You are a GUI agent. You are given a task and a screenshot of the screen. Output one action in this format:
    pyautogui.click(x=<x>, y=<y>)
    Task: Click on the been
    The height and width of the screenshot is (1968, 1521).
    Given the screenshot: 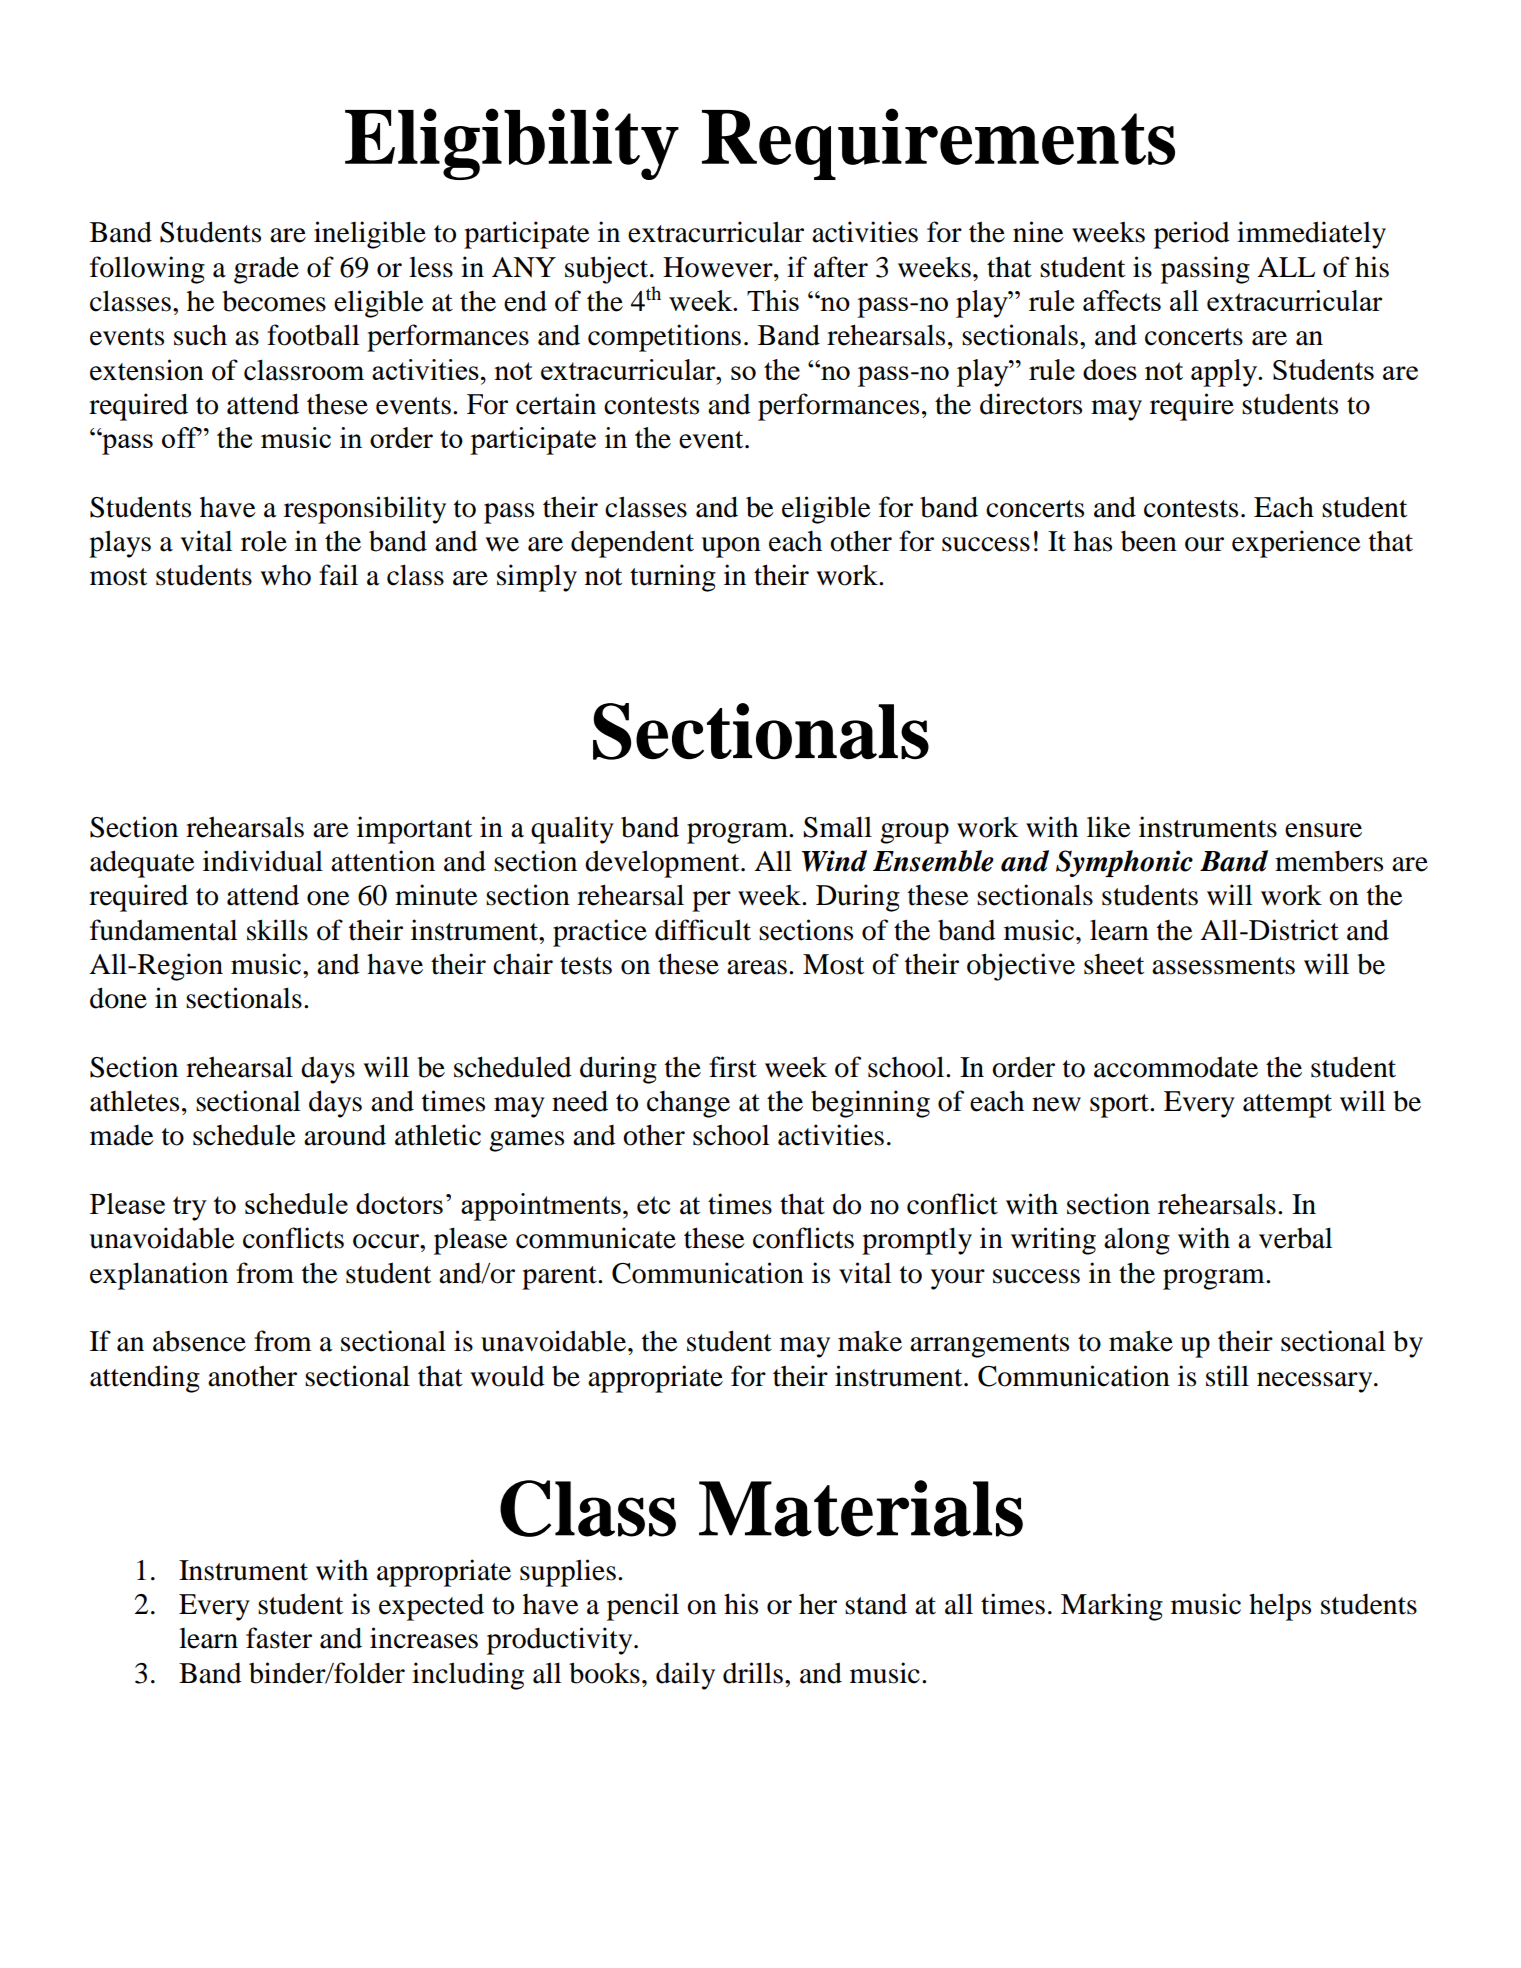 What is the action you would take?
    pyautogui.click(x=1149, y=541)
